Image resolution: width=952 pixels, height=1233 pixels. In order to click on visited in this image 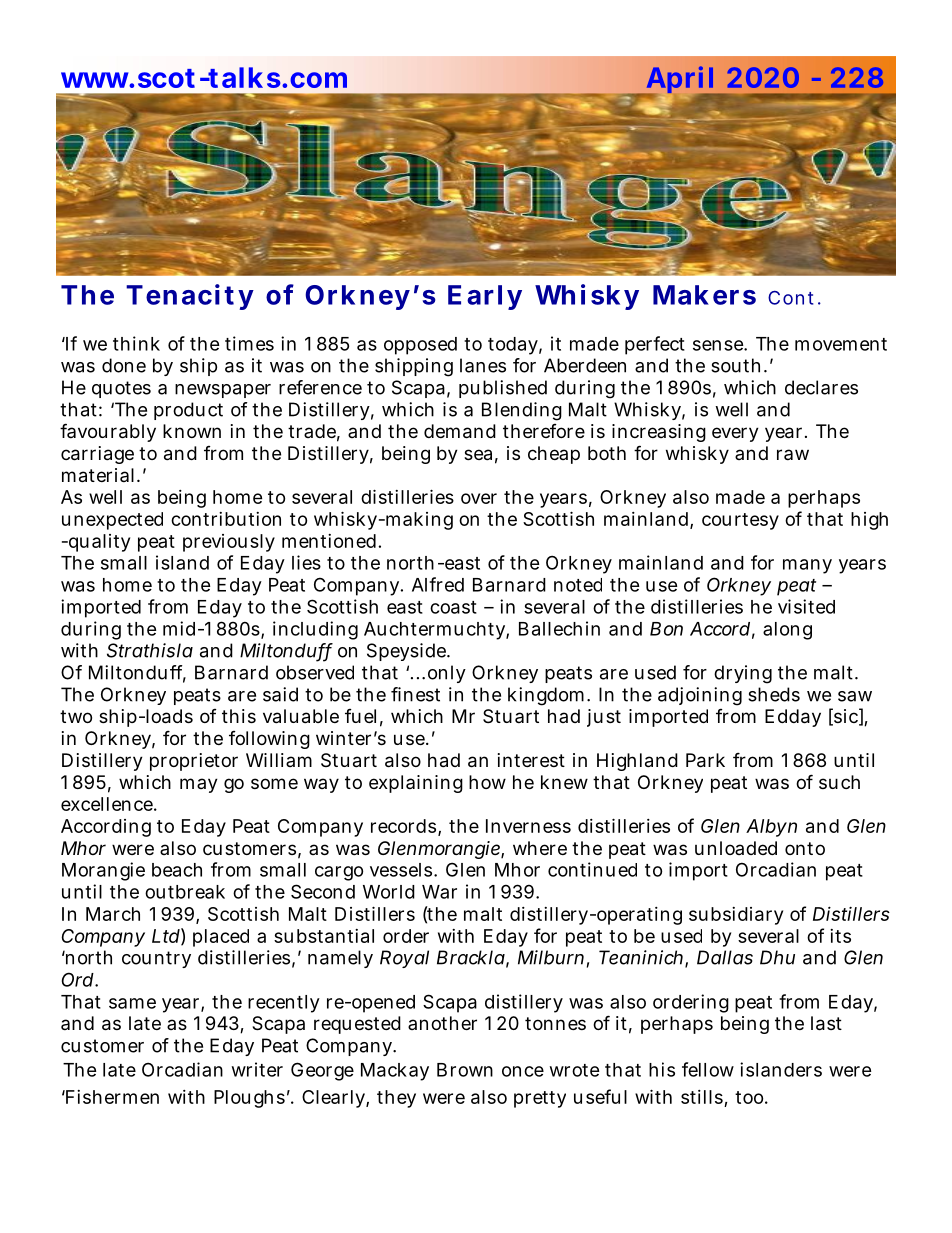, I will do `click(806, 606)`.
